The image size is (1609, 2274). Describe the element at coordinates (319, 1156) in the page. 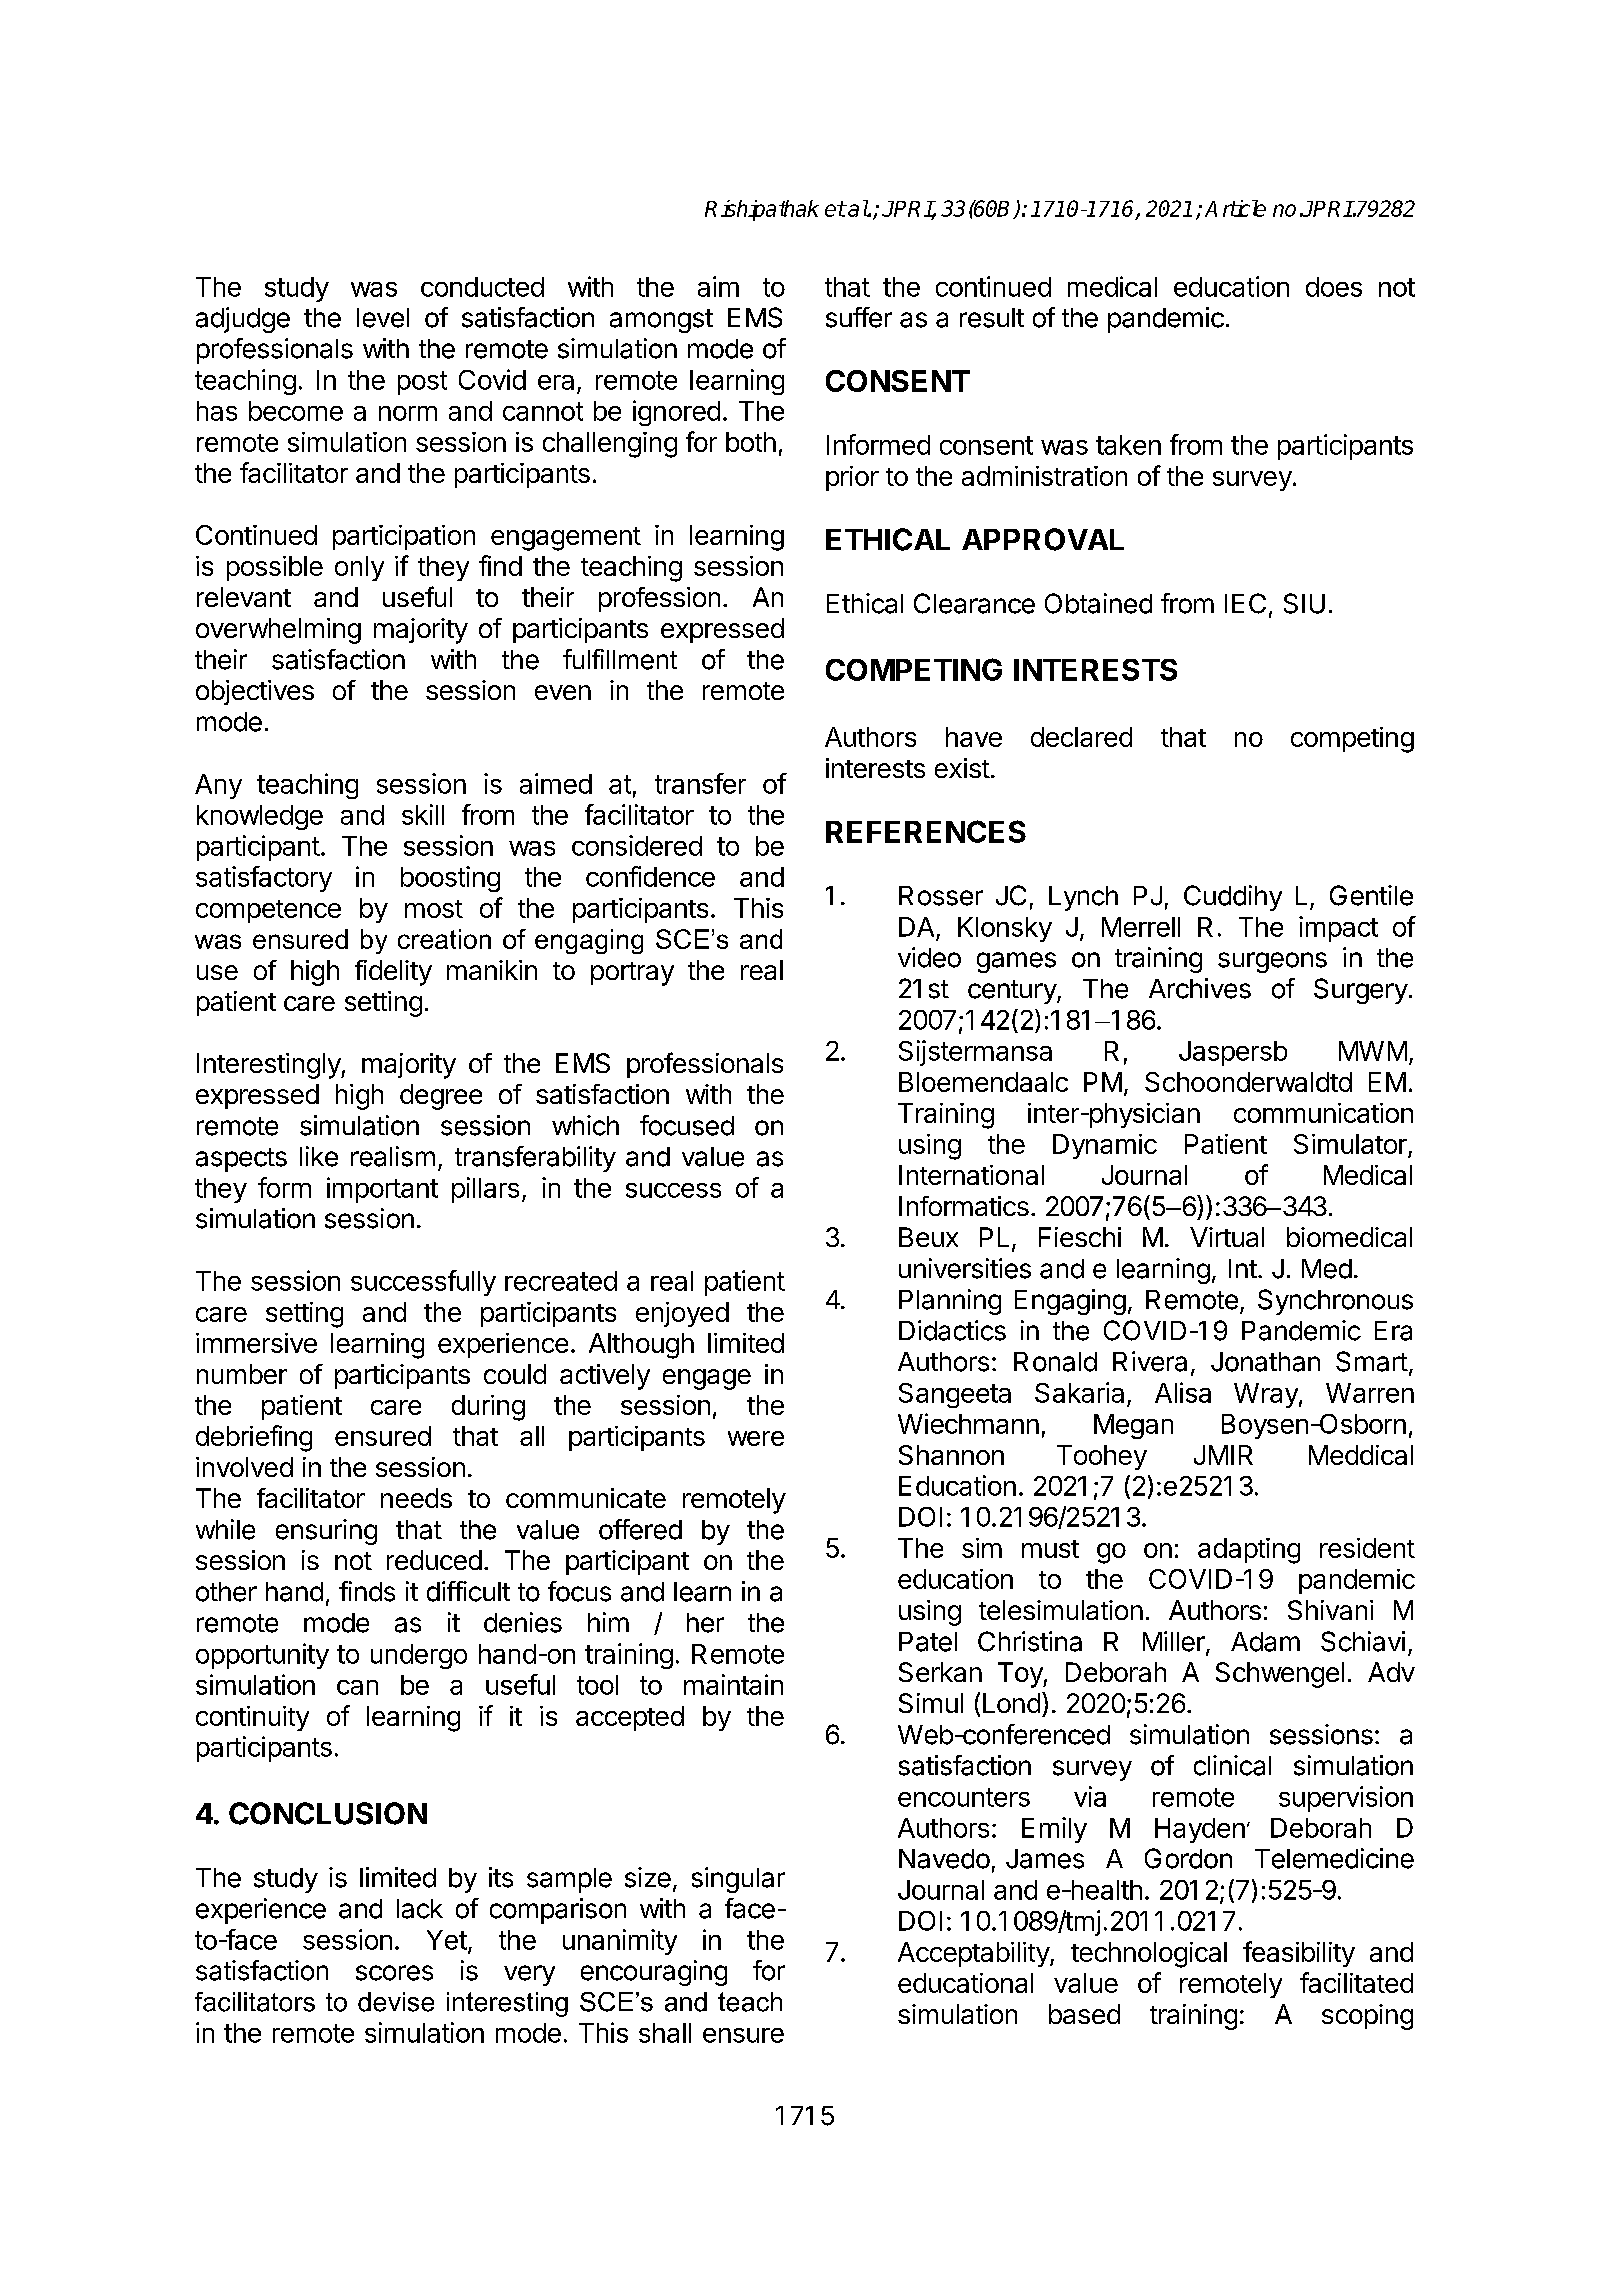

I see `like` at that location.
